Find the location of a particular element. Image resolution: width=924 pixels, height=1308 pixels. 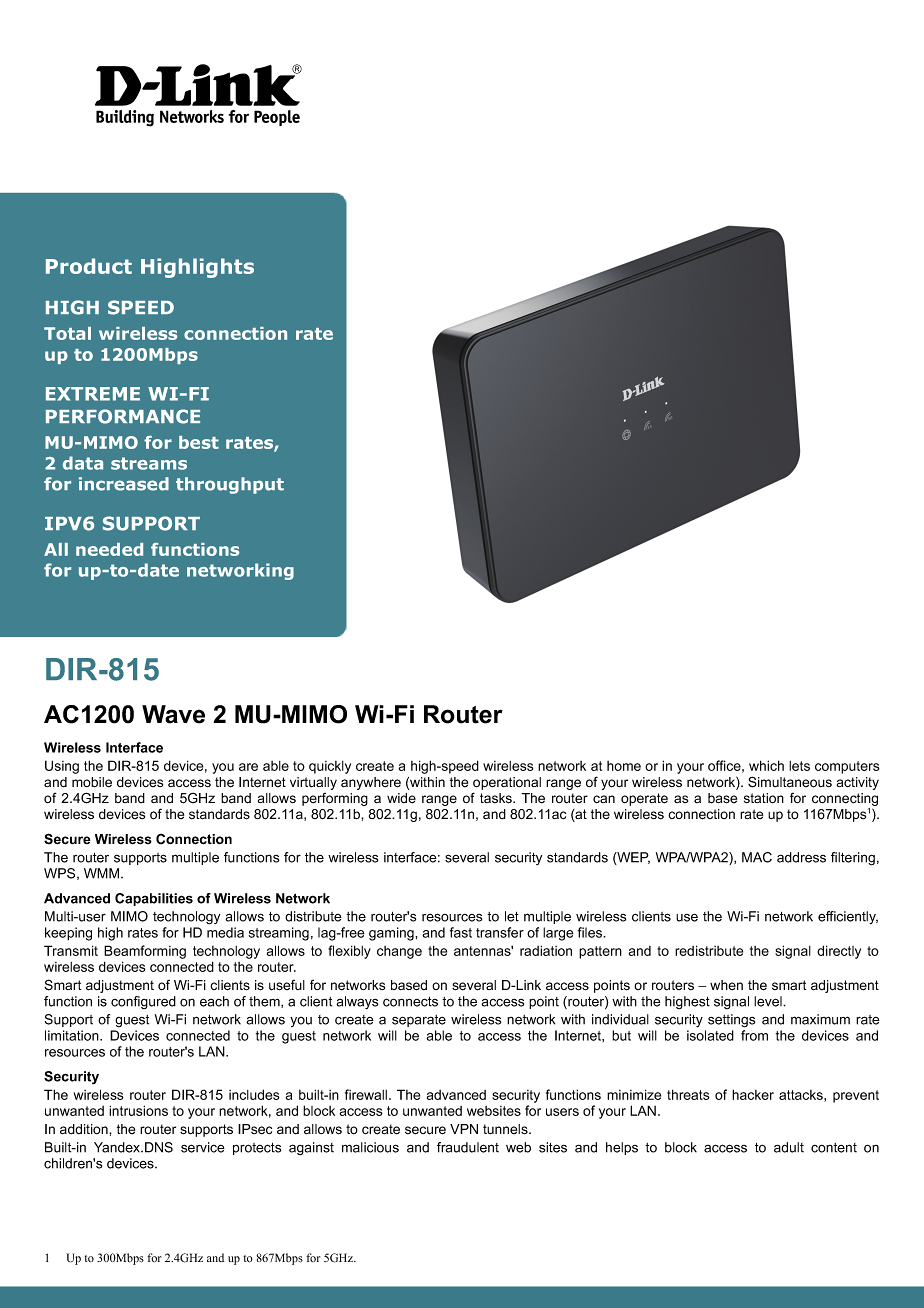

intrusions is located at coordinates (138, 1110).
